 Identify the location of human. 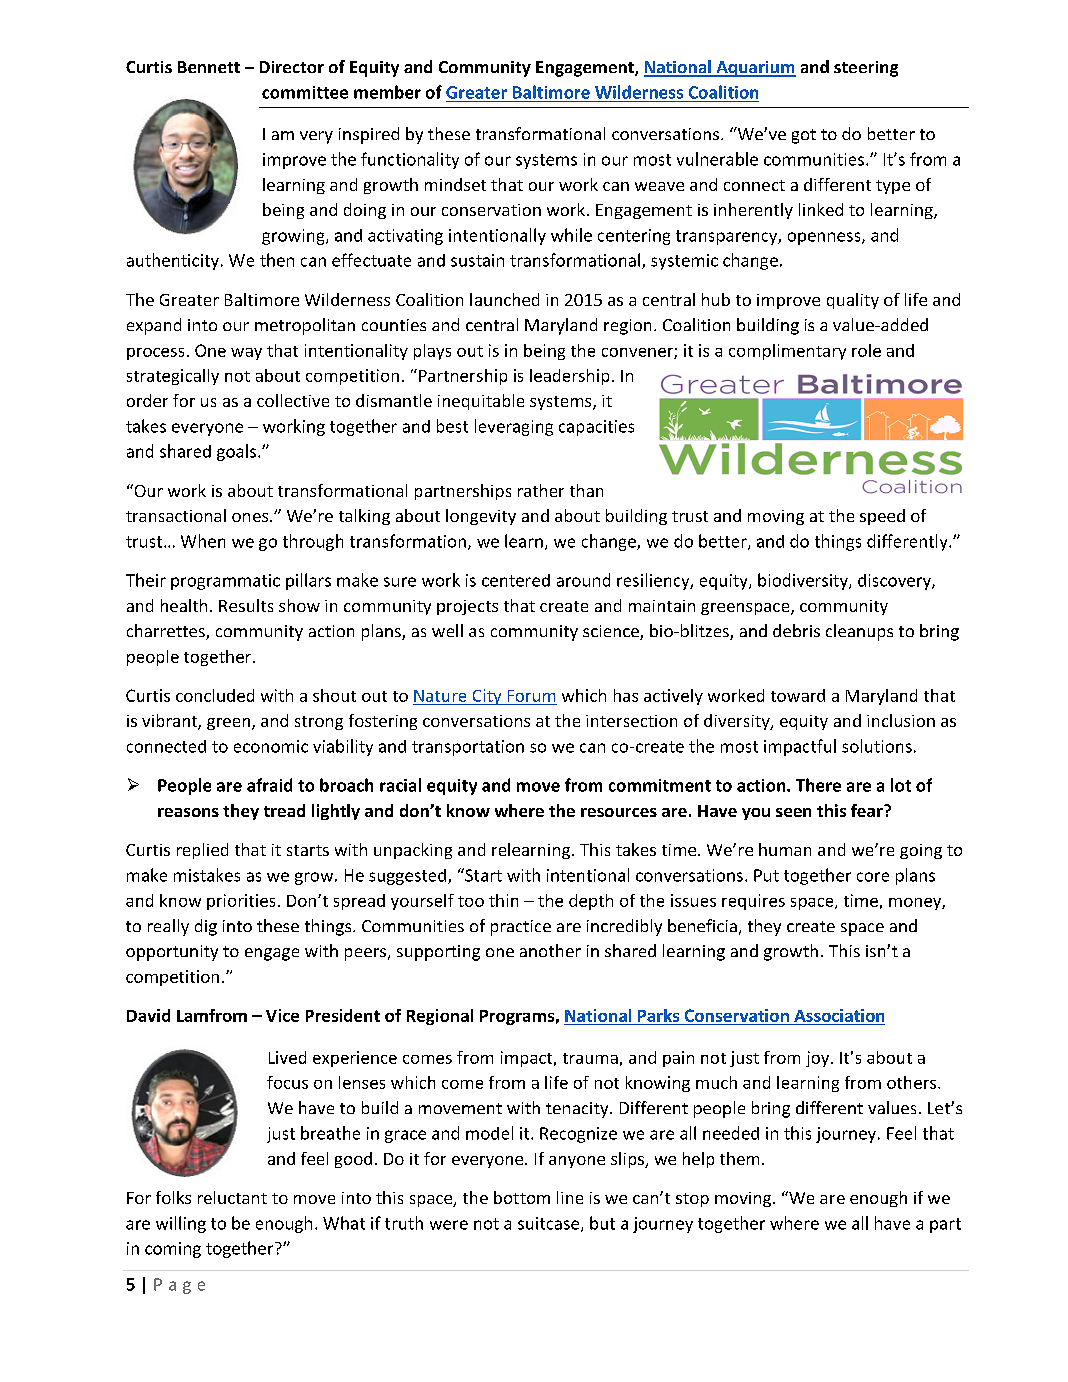
(785, 849).
